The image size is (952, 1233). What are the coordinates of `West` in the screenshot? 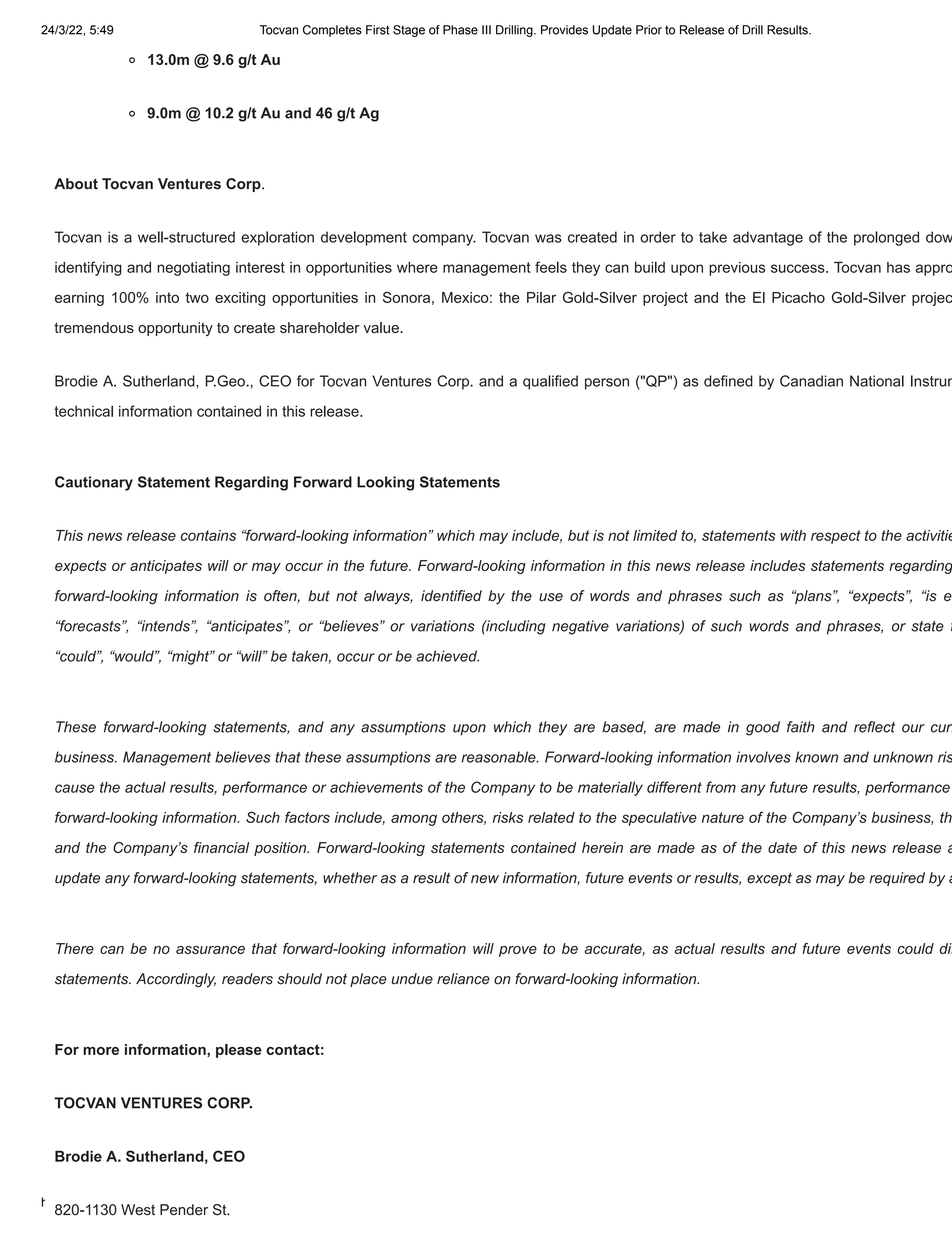 It's located at (138, 1210).
